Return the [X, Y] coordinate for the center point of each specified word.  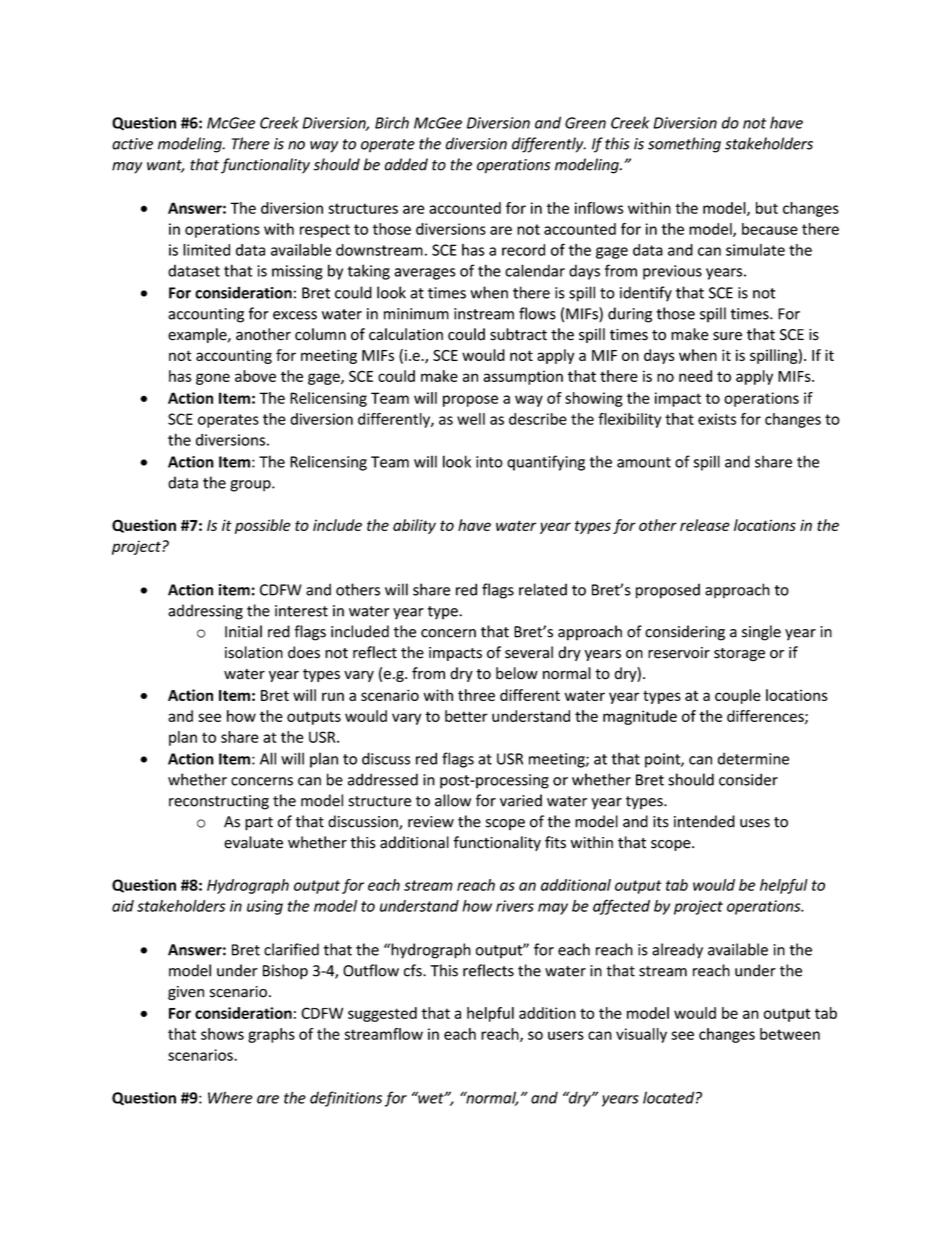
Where [230, 1097]
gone [213, 379]
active [132, 144]
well [471, 419]
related [543, 589]
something [684, 145]
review [431, 822]
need [695, 376]
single [761, 633]
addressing [205, 612]
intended [704, 821]
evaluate [253, 842]
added [406, 164]
